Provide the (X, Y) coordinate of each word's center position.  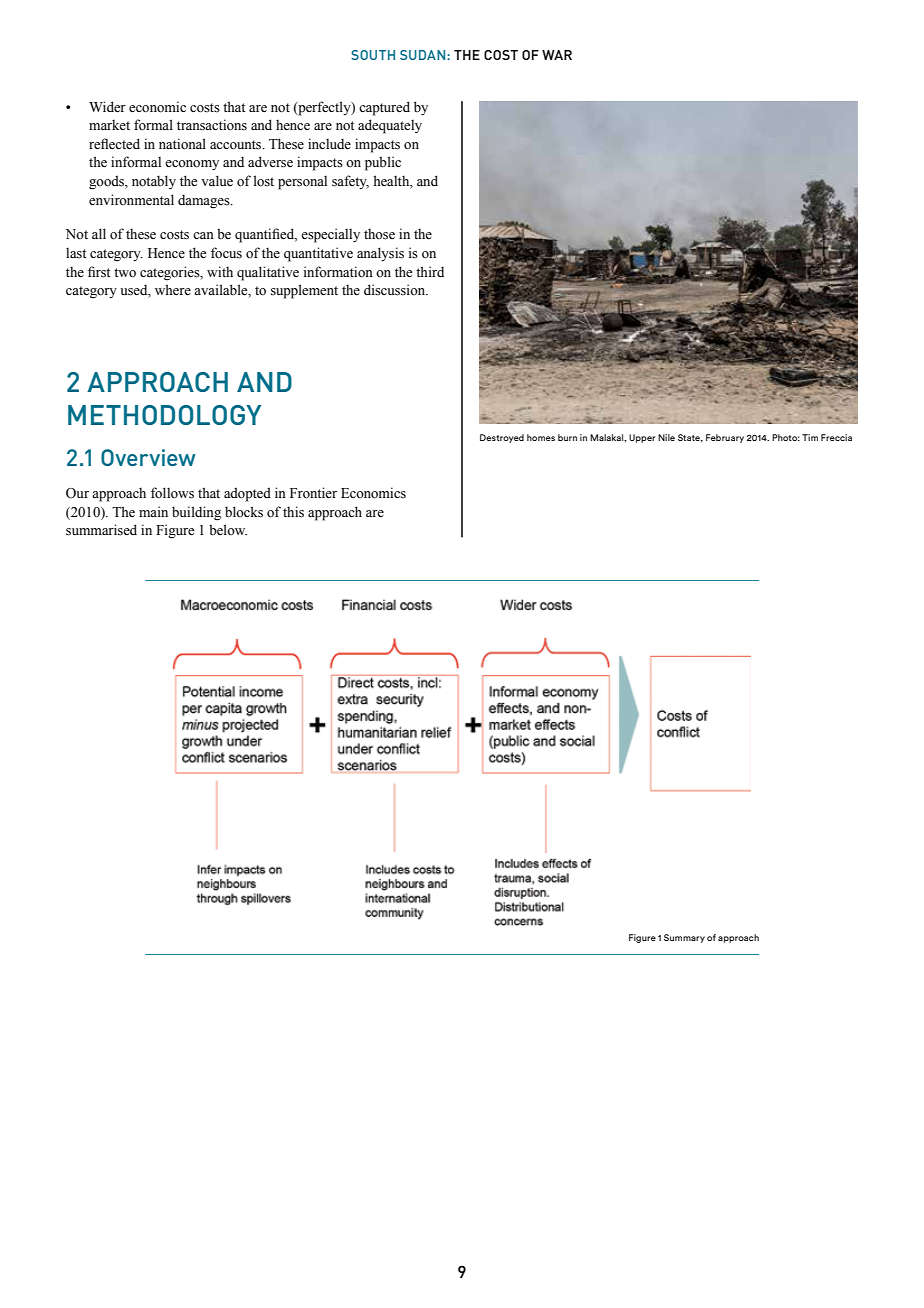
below (228, 530)
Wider (107, 107)
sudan (424, 55)
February (725, 438)
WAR (557, 55)
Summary (684, 938)
